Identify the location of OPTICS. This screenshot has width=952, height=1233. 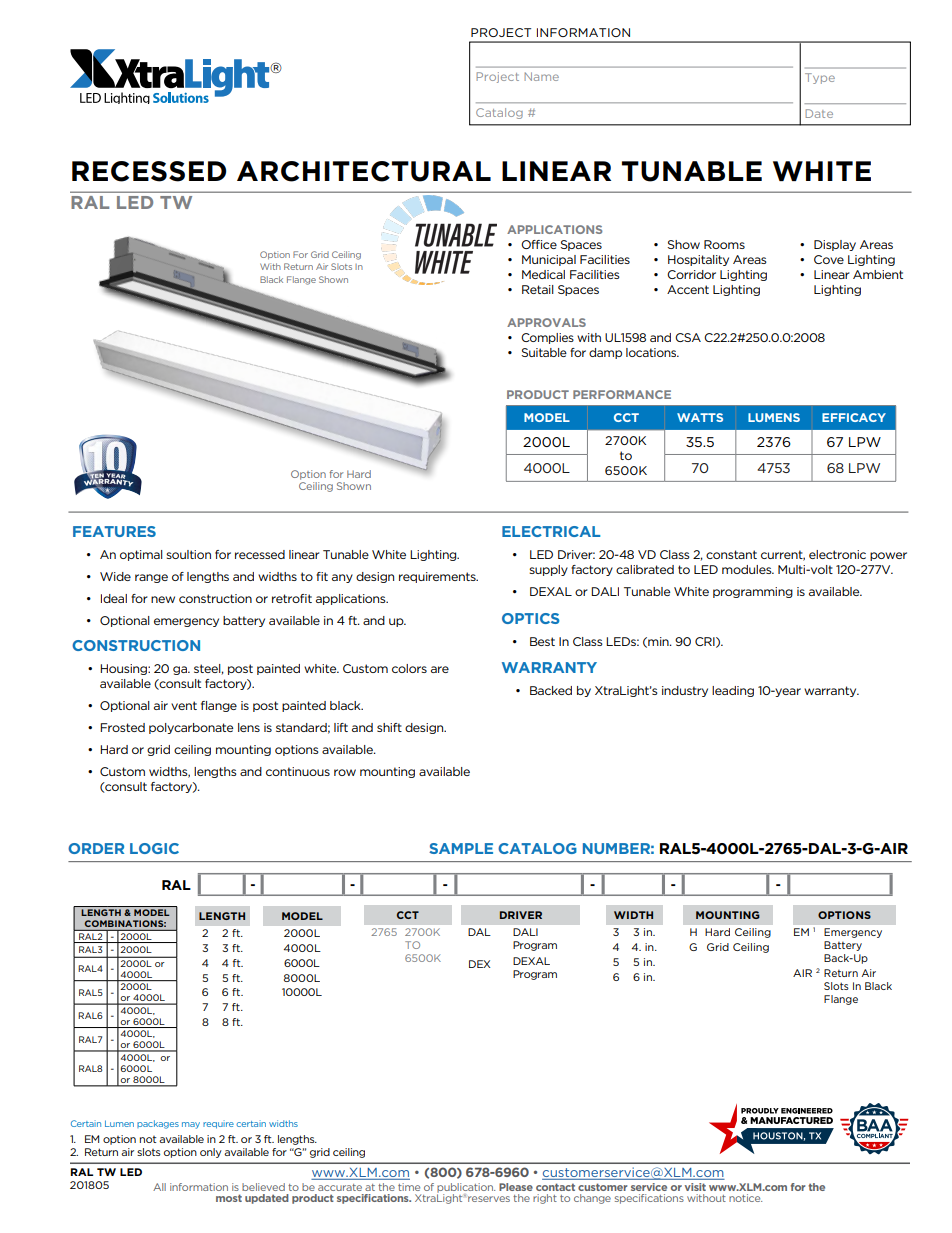
(531, 618).
